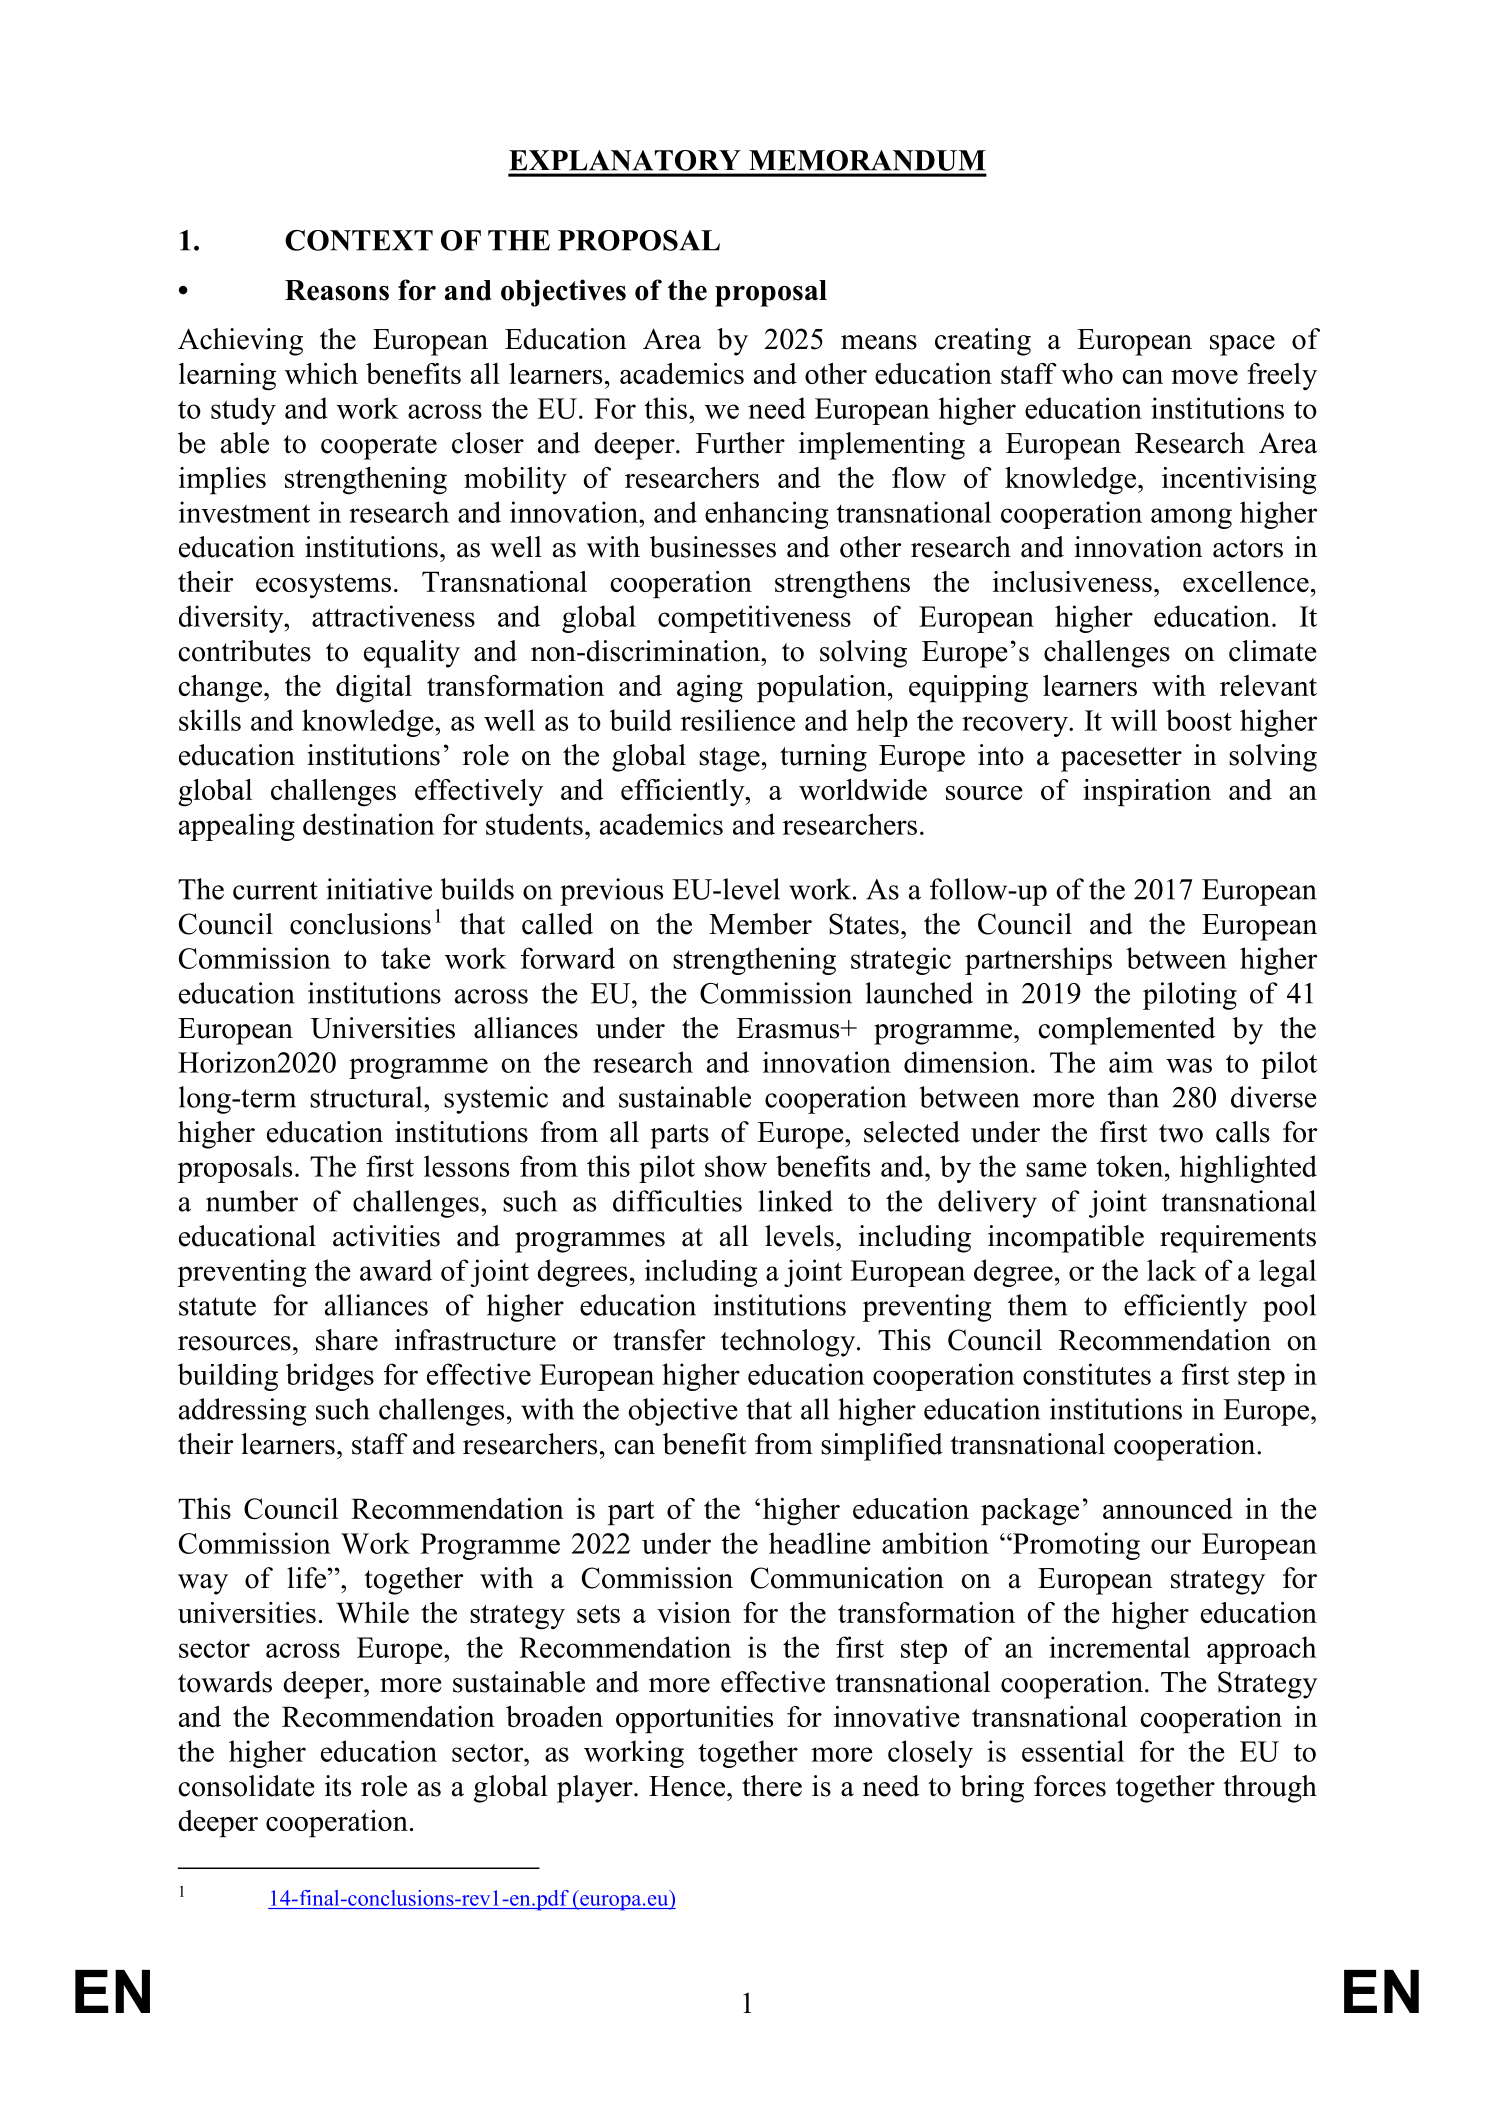 This page has width=1495, height=2115. What do you see at coordinates (330, 1377) in the page?
I see `bridges` at bounding box center [330, 1377].
